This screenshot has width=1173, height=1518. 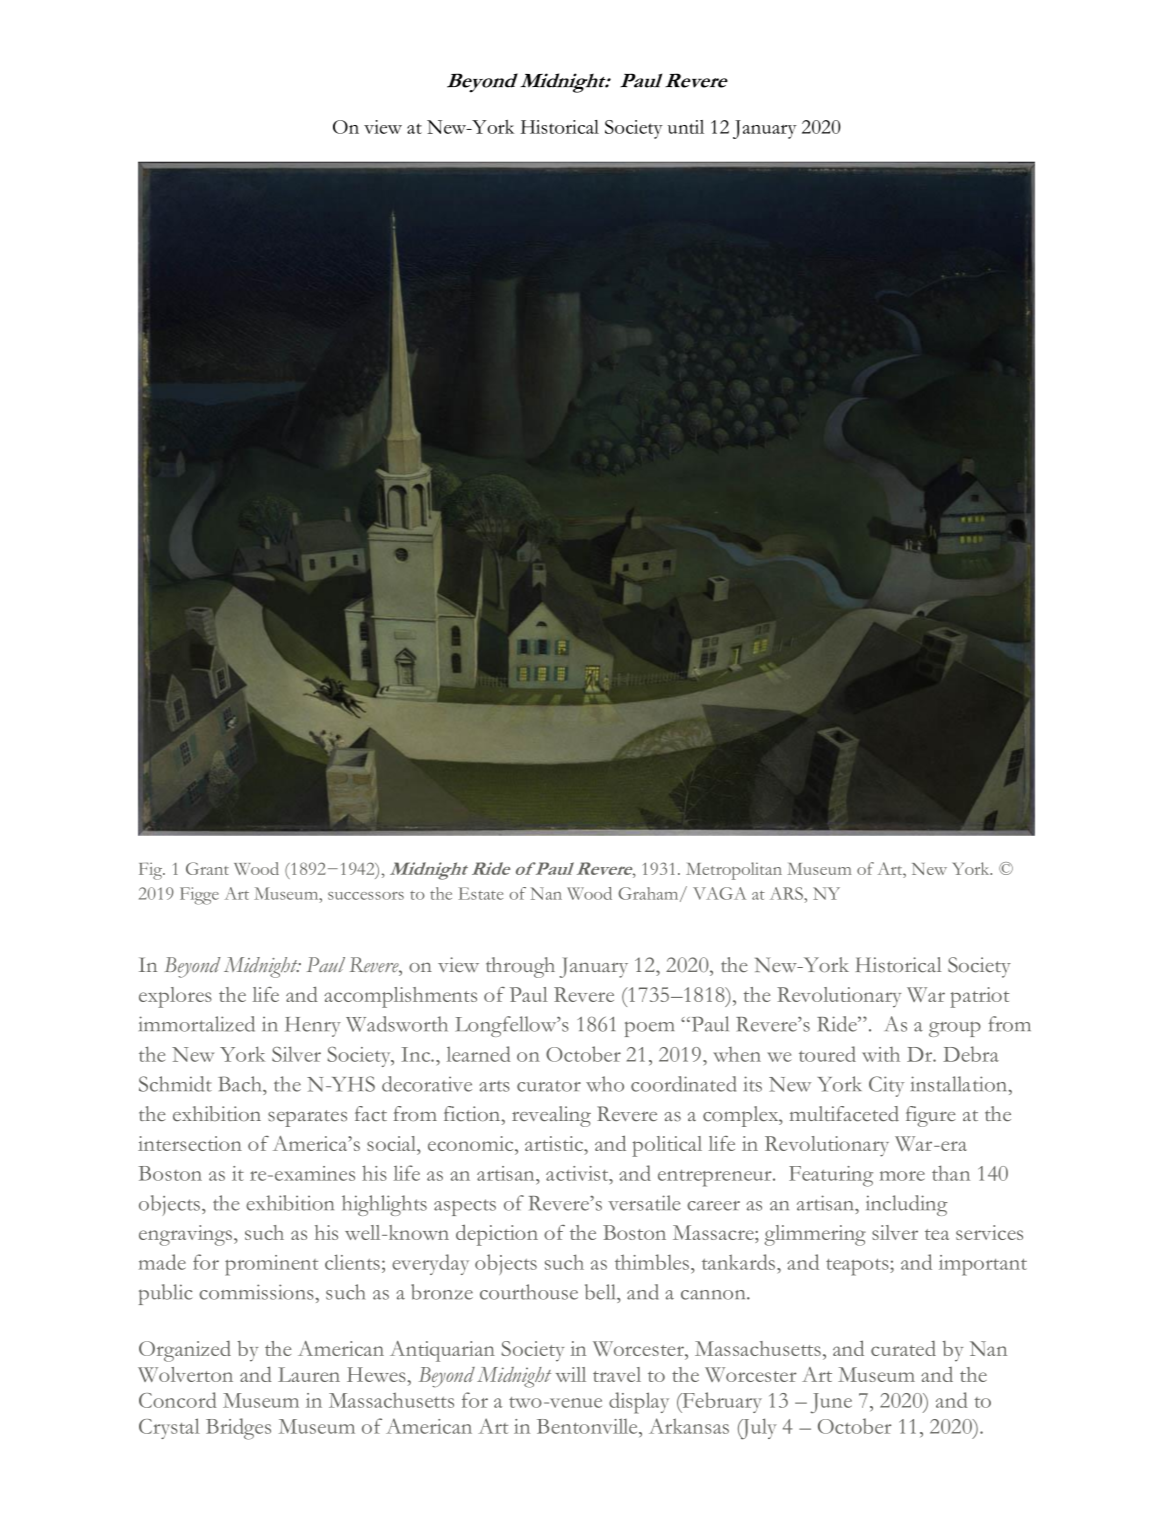 I want to click on Lauren, so click(x=309, y=1374).
